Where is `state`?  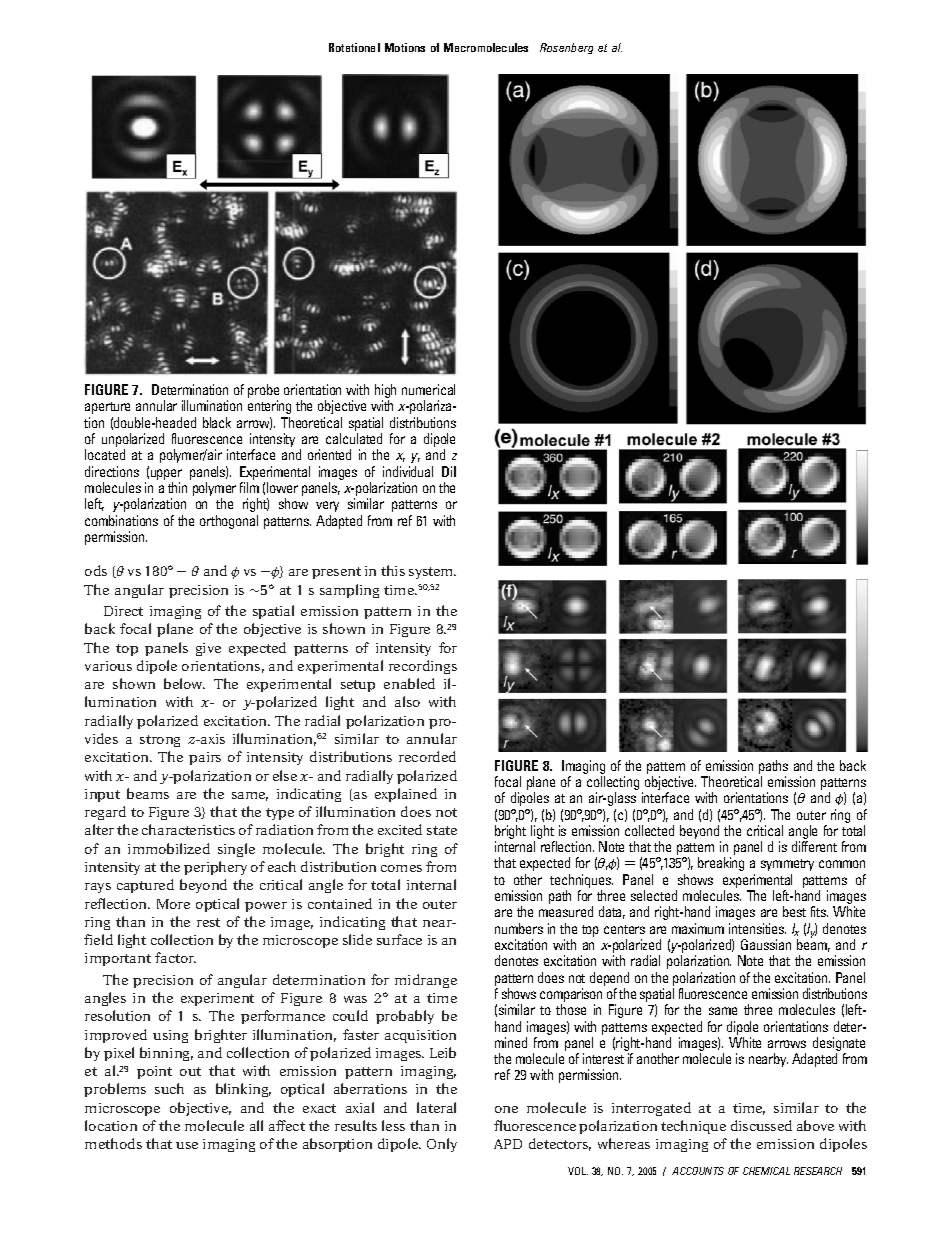 state is located at coordinates (442, 830).
